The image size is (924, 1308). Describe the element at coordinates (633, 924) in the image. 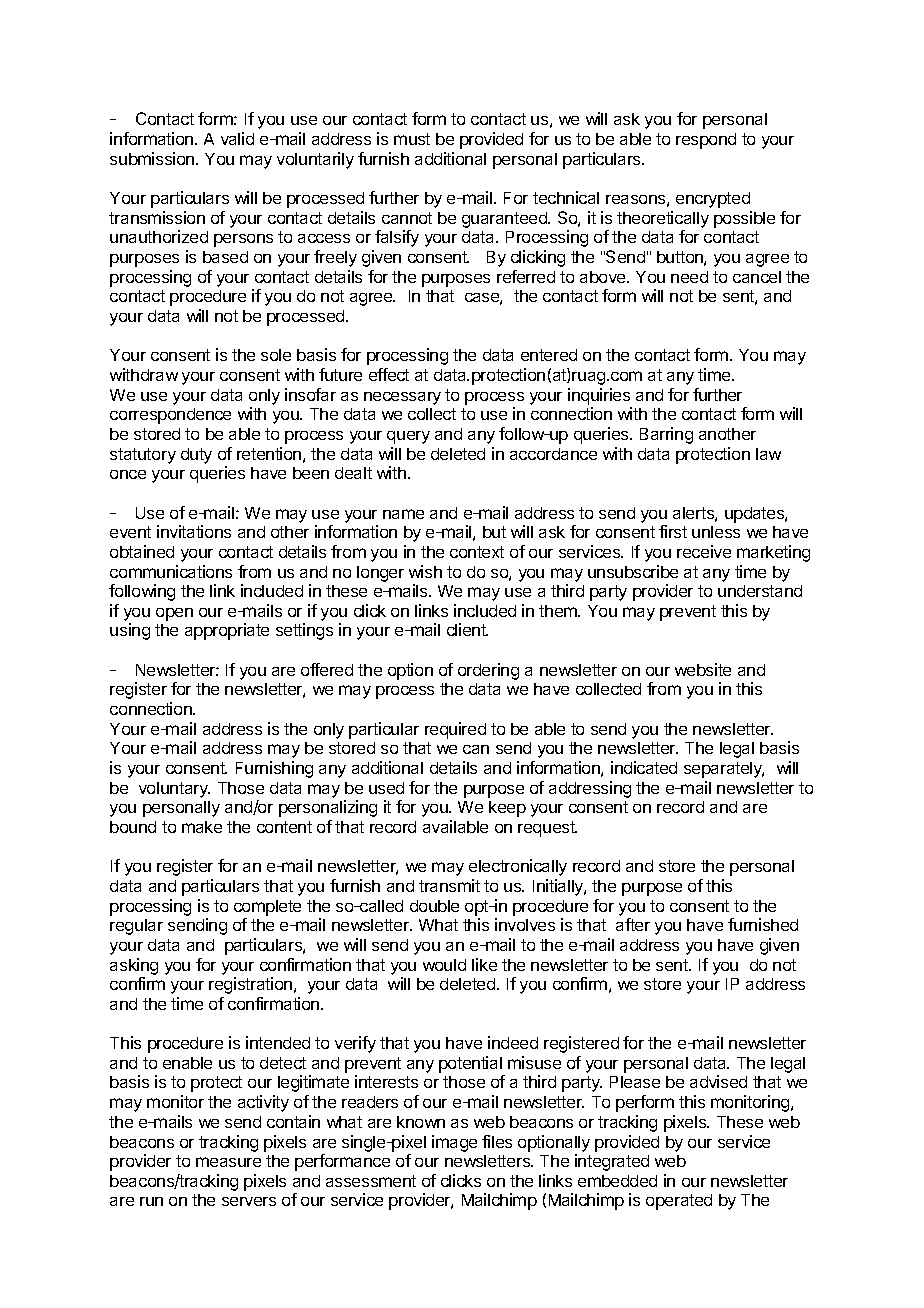

I see `after` at that location.
